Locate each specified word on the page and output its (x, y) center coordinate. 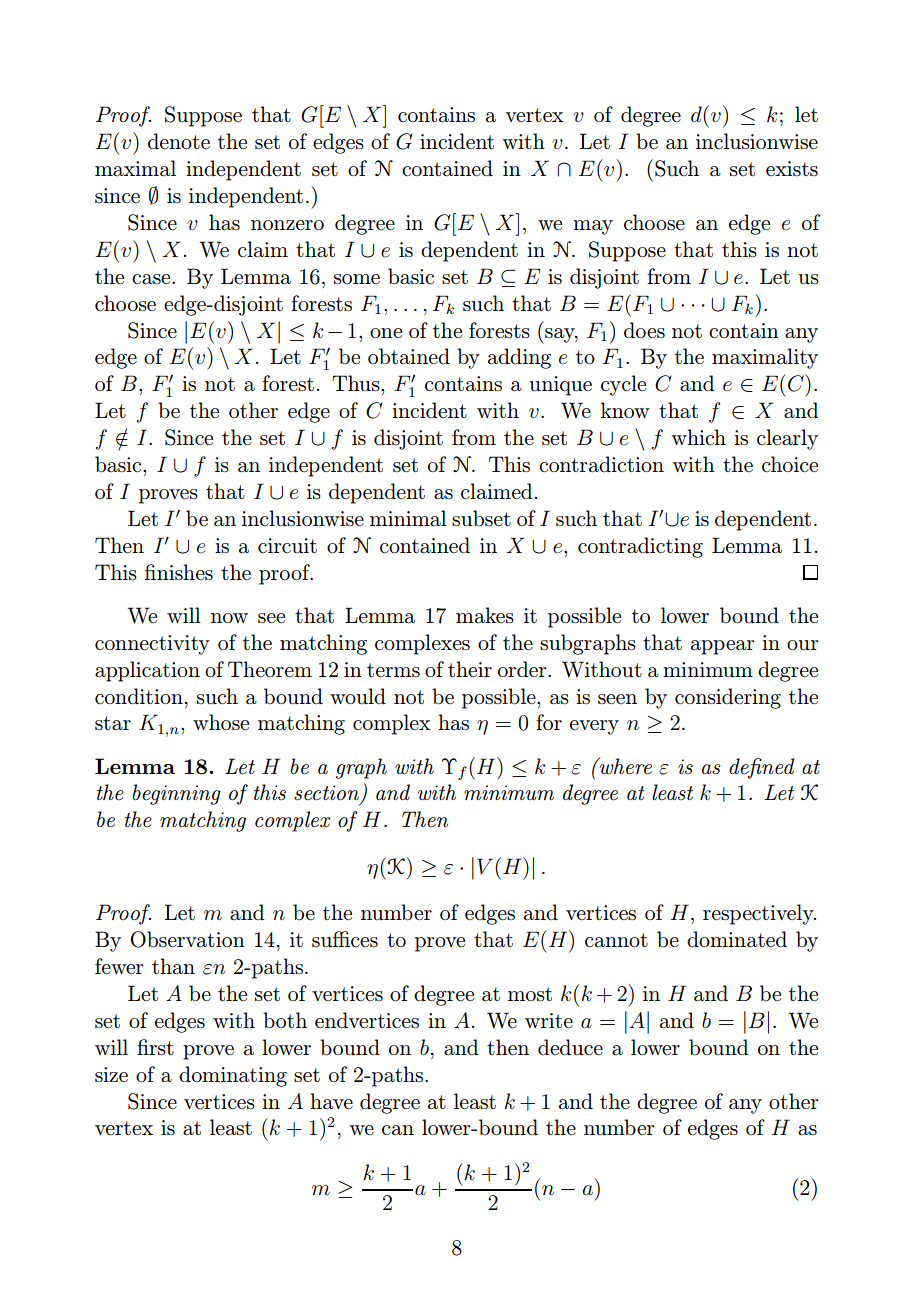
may (593, 227)
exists (792, 168)
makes (485, 615)
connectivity (152, 645)
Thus (357, 383)
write (549, 1021)
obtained (409, 356)
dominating (233, 1076)
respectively (759, 914)
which (698, 437)
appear (723, 647)
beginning (176, 794)
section (326, 793)
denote (179, 141)
